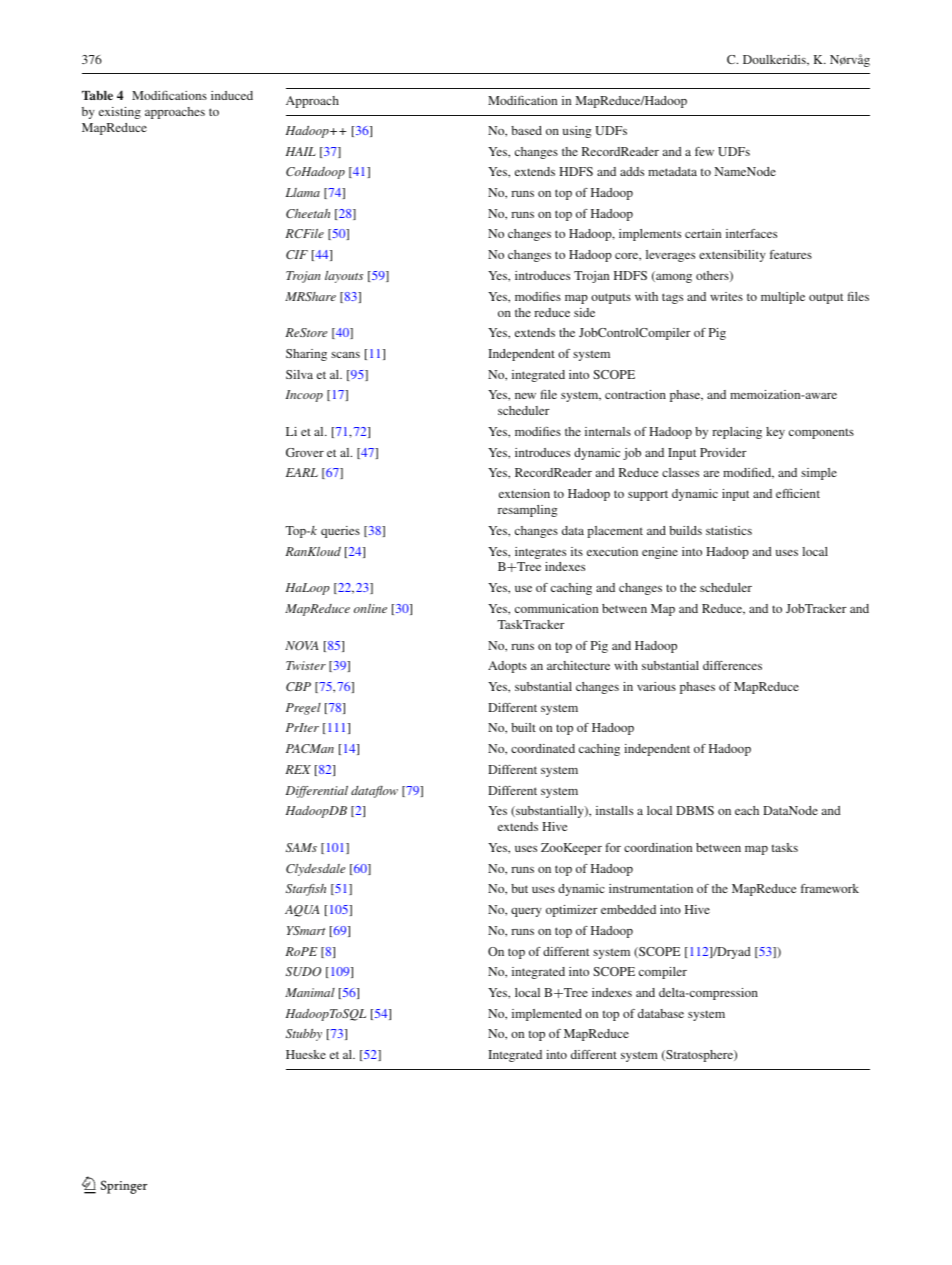 The width and height of the document is (952, 1265). Describe the element at coordinates (304, 1035) in the document. I see `Stubby` at that location.
